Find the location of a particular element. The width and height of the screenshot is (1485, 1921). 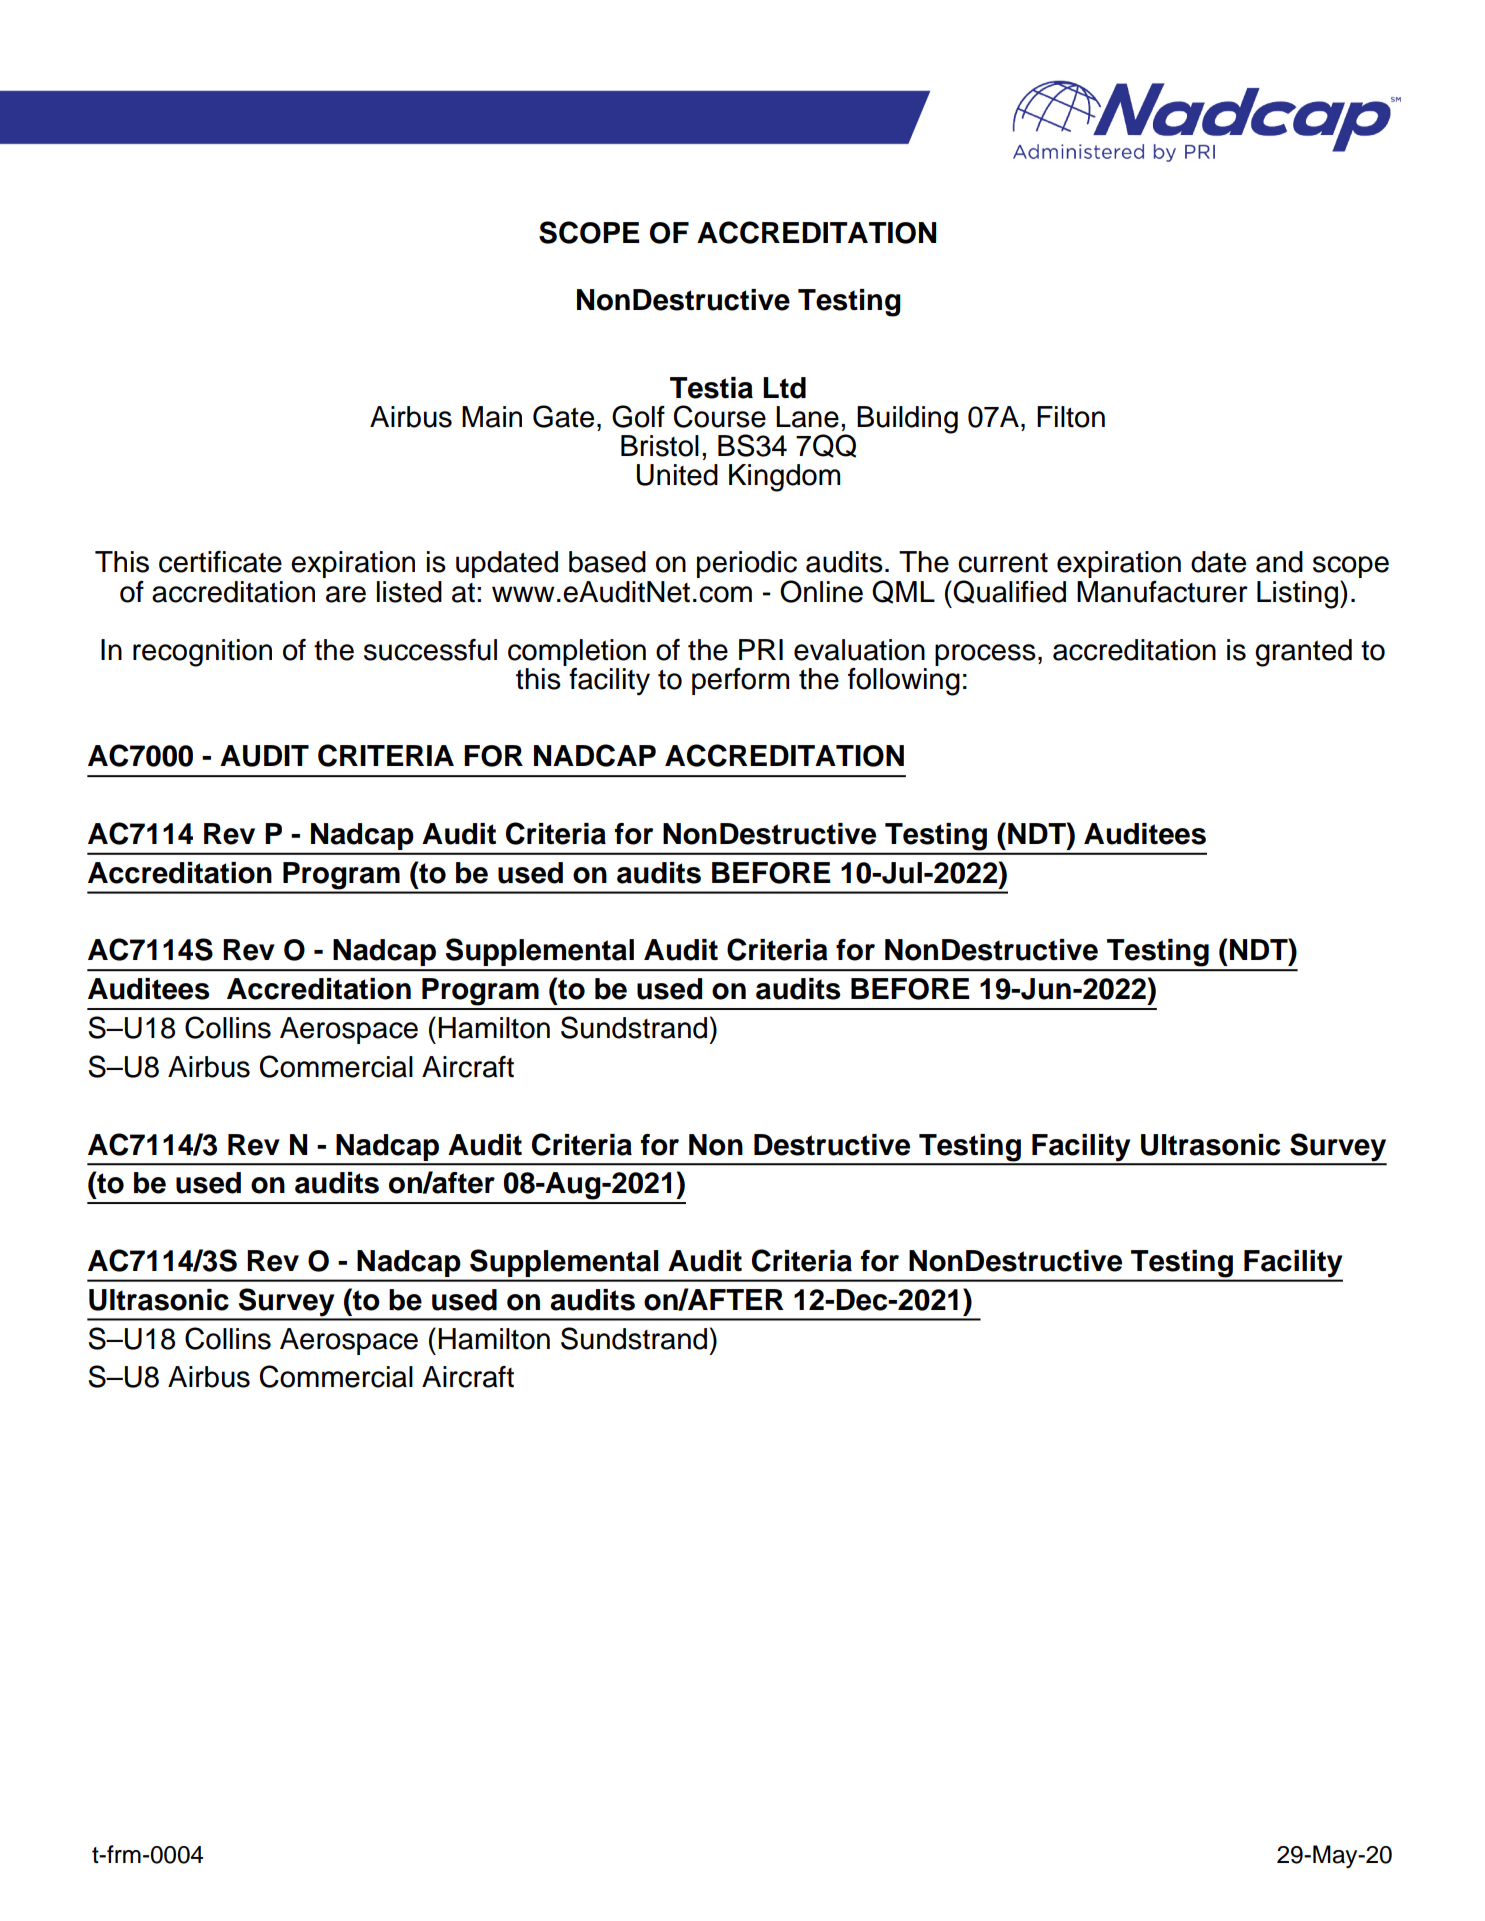

perform is located at coordinates (740, 681).
